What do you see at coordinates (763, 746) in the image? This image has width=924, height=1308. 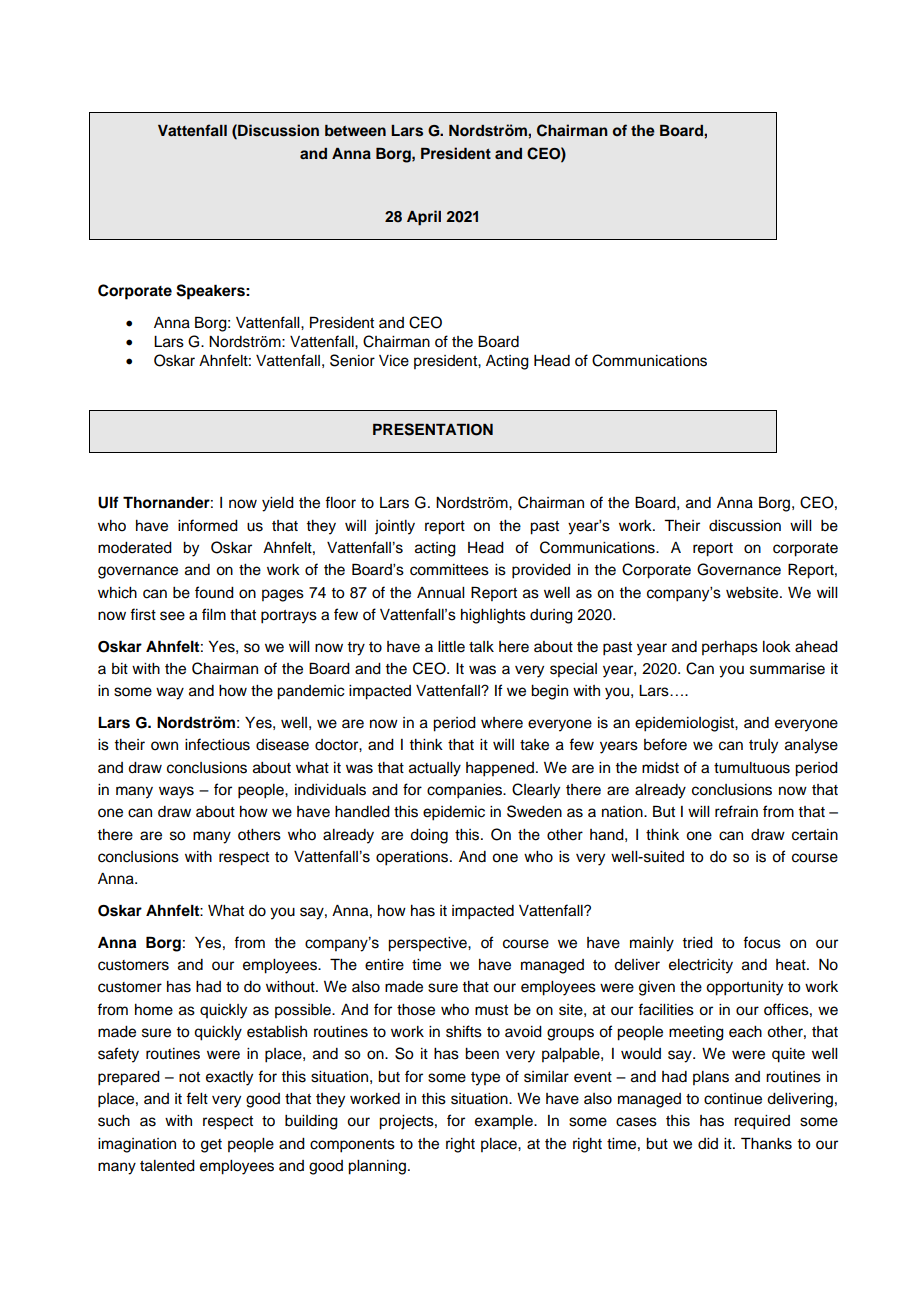 I see `truly` at bounding box center [763, 746].
